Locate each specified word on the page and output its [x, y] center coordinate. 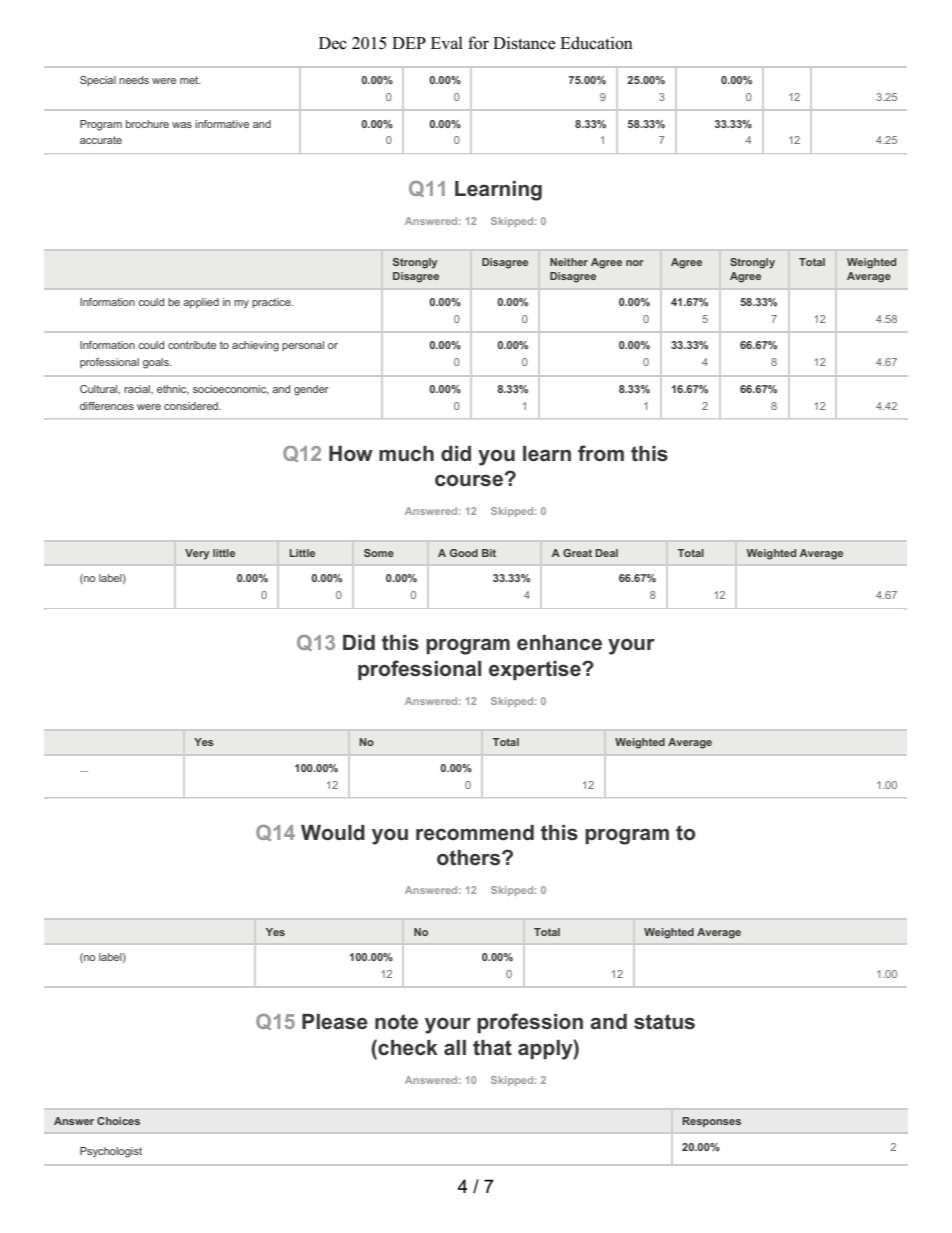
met [190, 80]
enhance [559, 643]
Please [335, 1022]
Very [197, 554]
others [470, 858]
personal [303, 346]
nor [635, 263]
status [664, 1022]
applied [201, 303]
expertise [536, 670]
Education [596, 43]
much [406, 454]
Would [333, 833]
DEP [409, 43]
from [601, 453]
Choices [118, 1121]
